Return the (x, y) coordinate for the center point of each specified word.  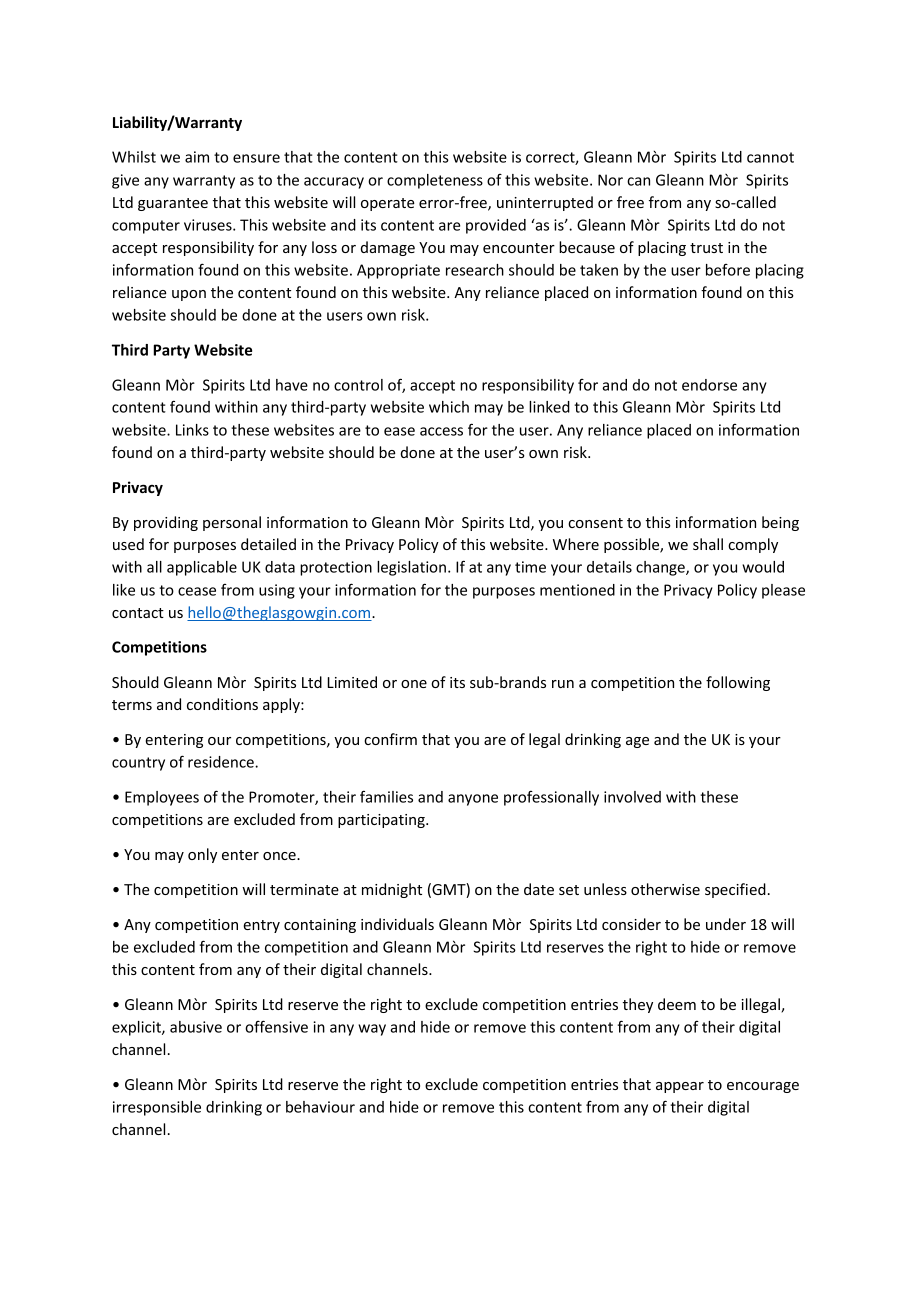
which (449, 407)
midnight (392, 890)
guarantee (173, 204)
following (738, 683)
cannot (770, 157)
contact (138, 613)
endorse (709, 385)
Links (192, 430)
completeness (435, 181)
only (202, 855)
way (372, 1030)
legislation (411, 568)
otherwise (665, 889)
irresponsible (157, 1108)
